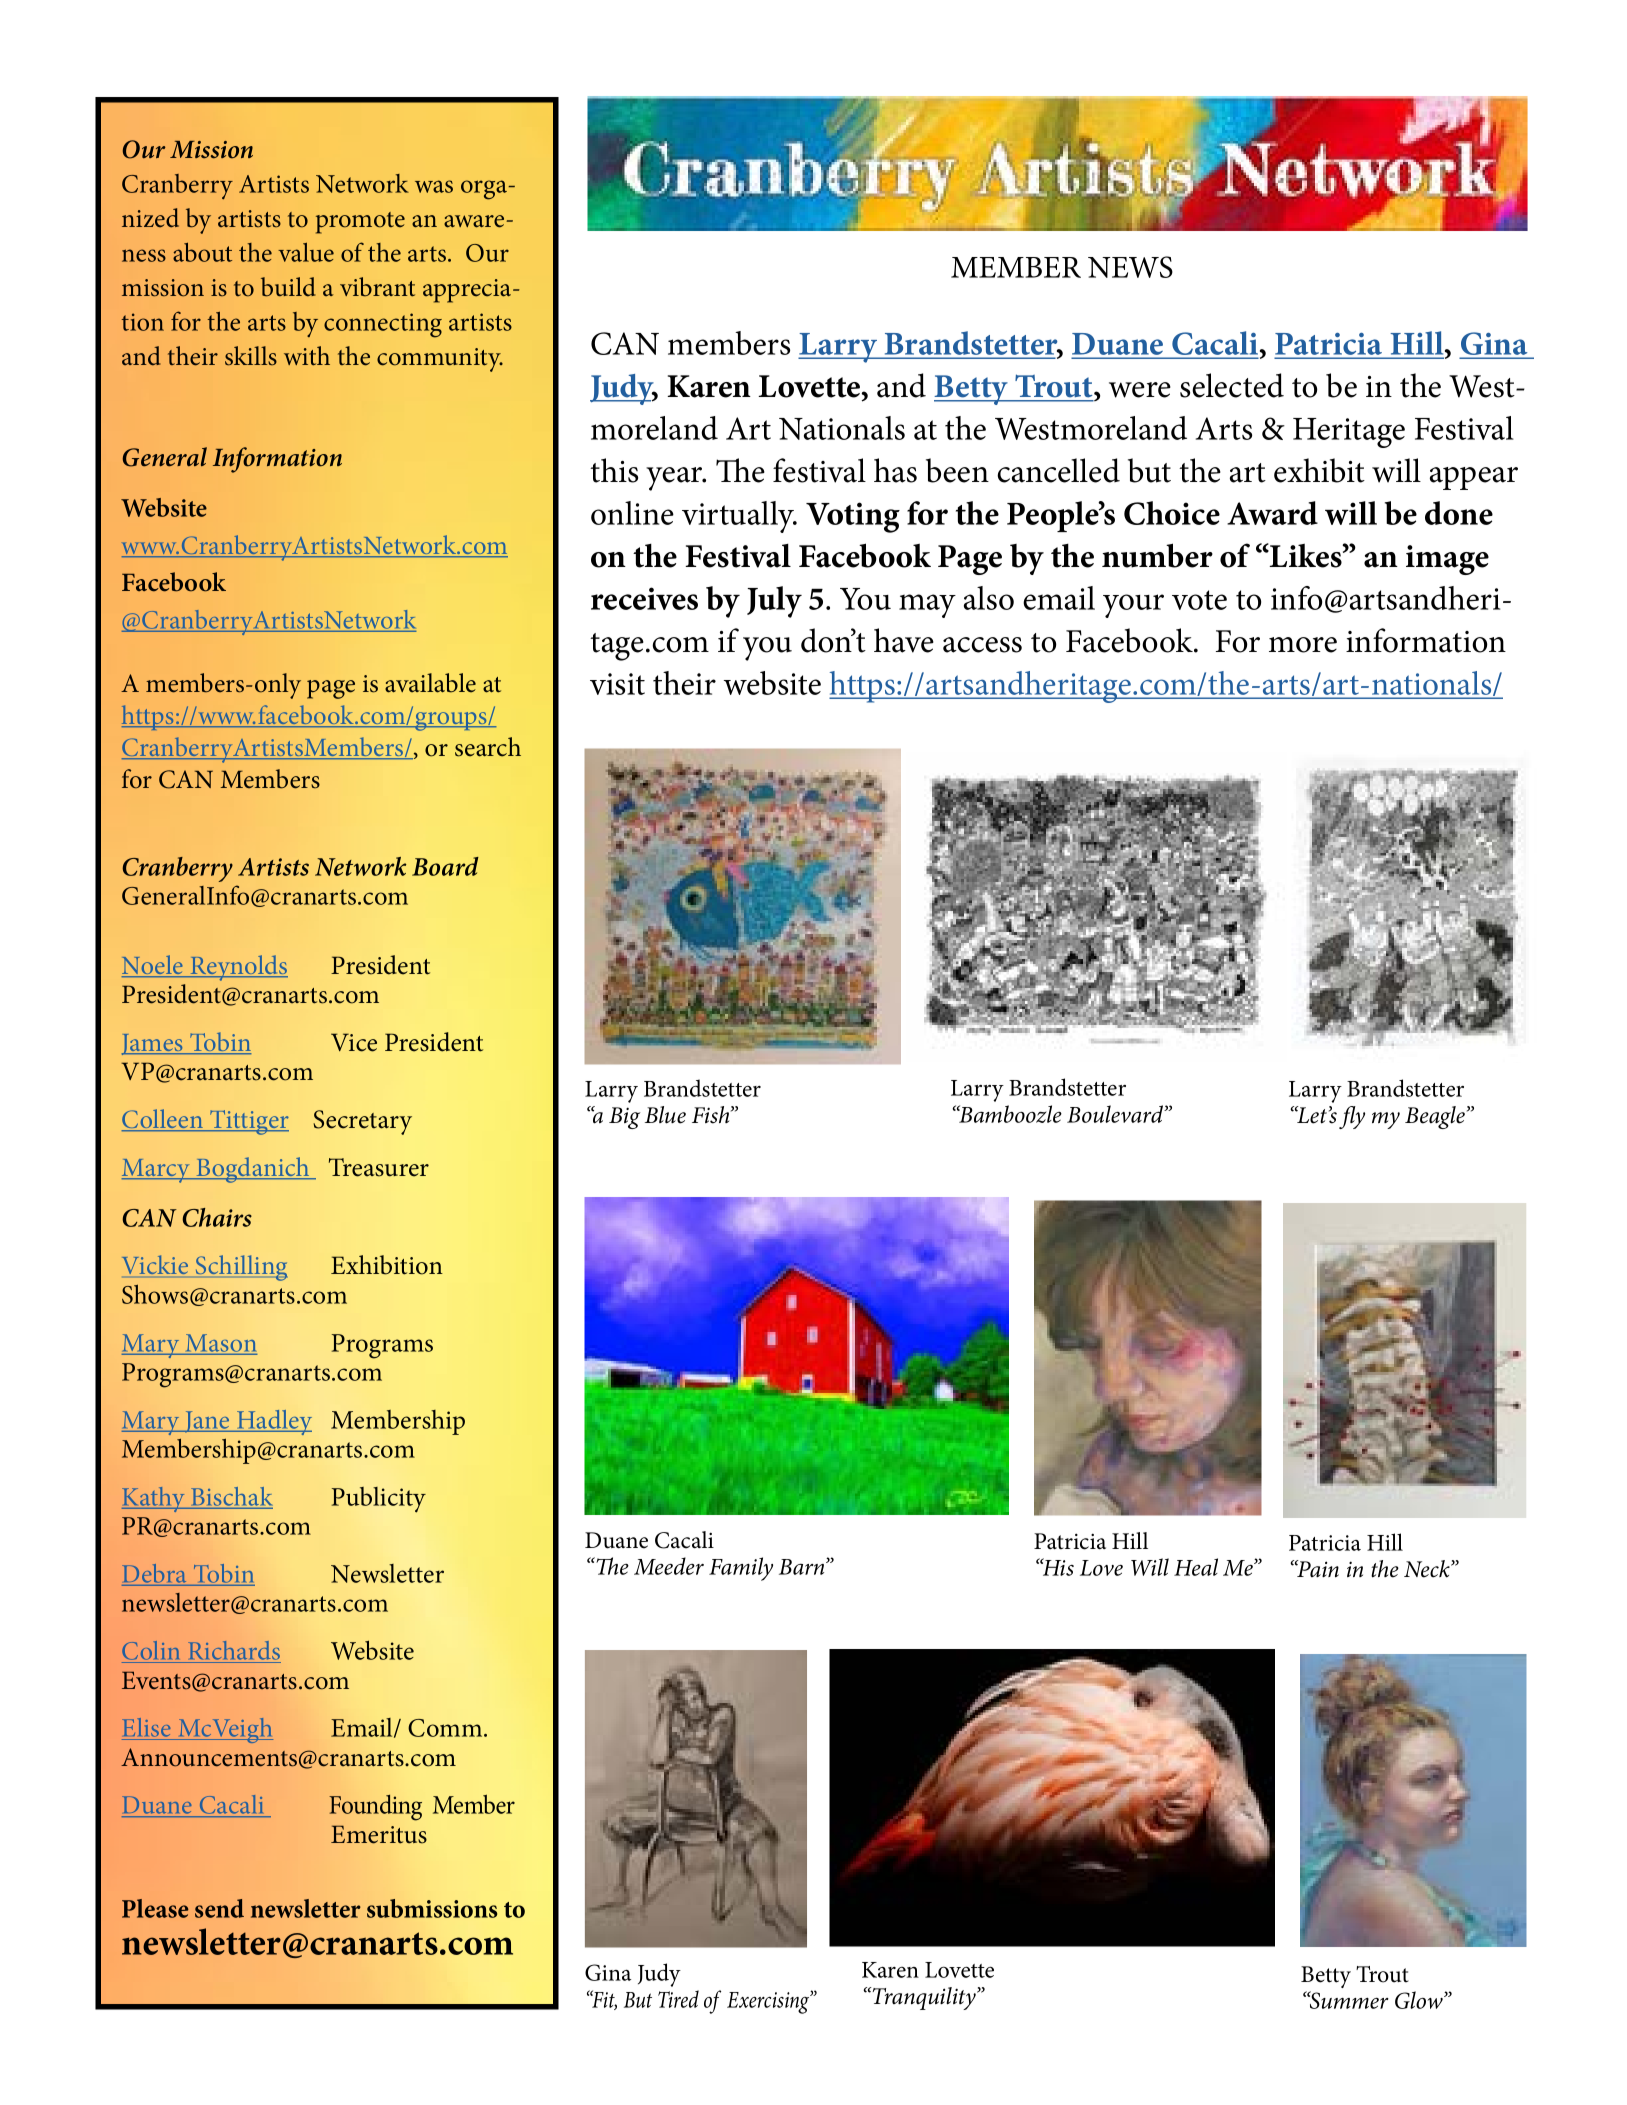 This screenshot has width=1627, height=2105. What do you see at coordinates (895, 470) in the screenshot?
I see `has` at bounding box center [895, 470].
